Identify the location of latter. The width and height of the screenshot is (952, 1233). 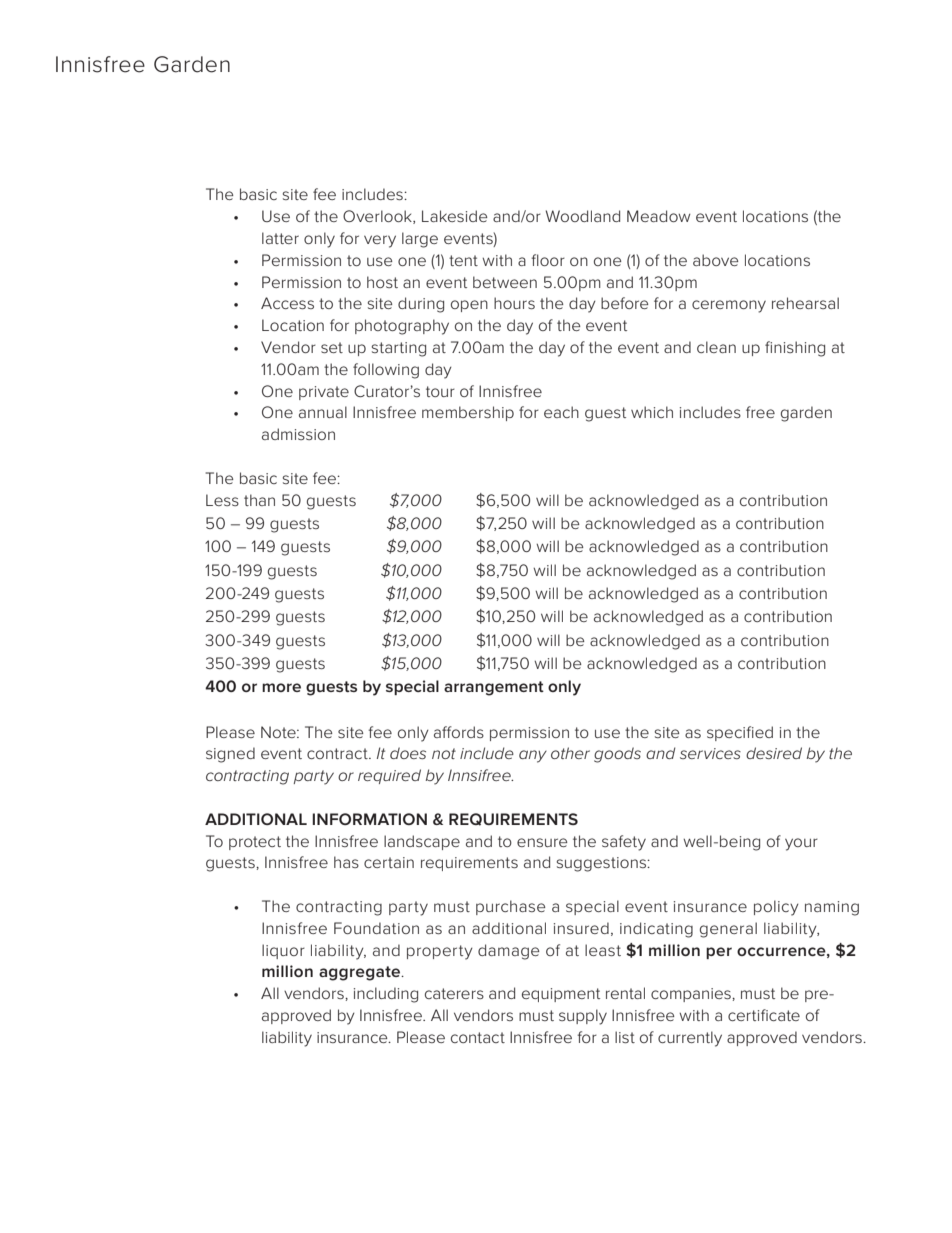
(280, 238).
